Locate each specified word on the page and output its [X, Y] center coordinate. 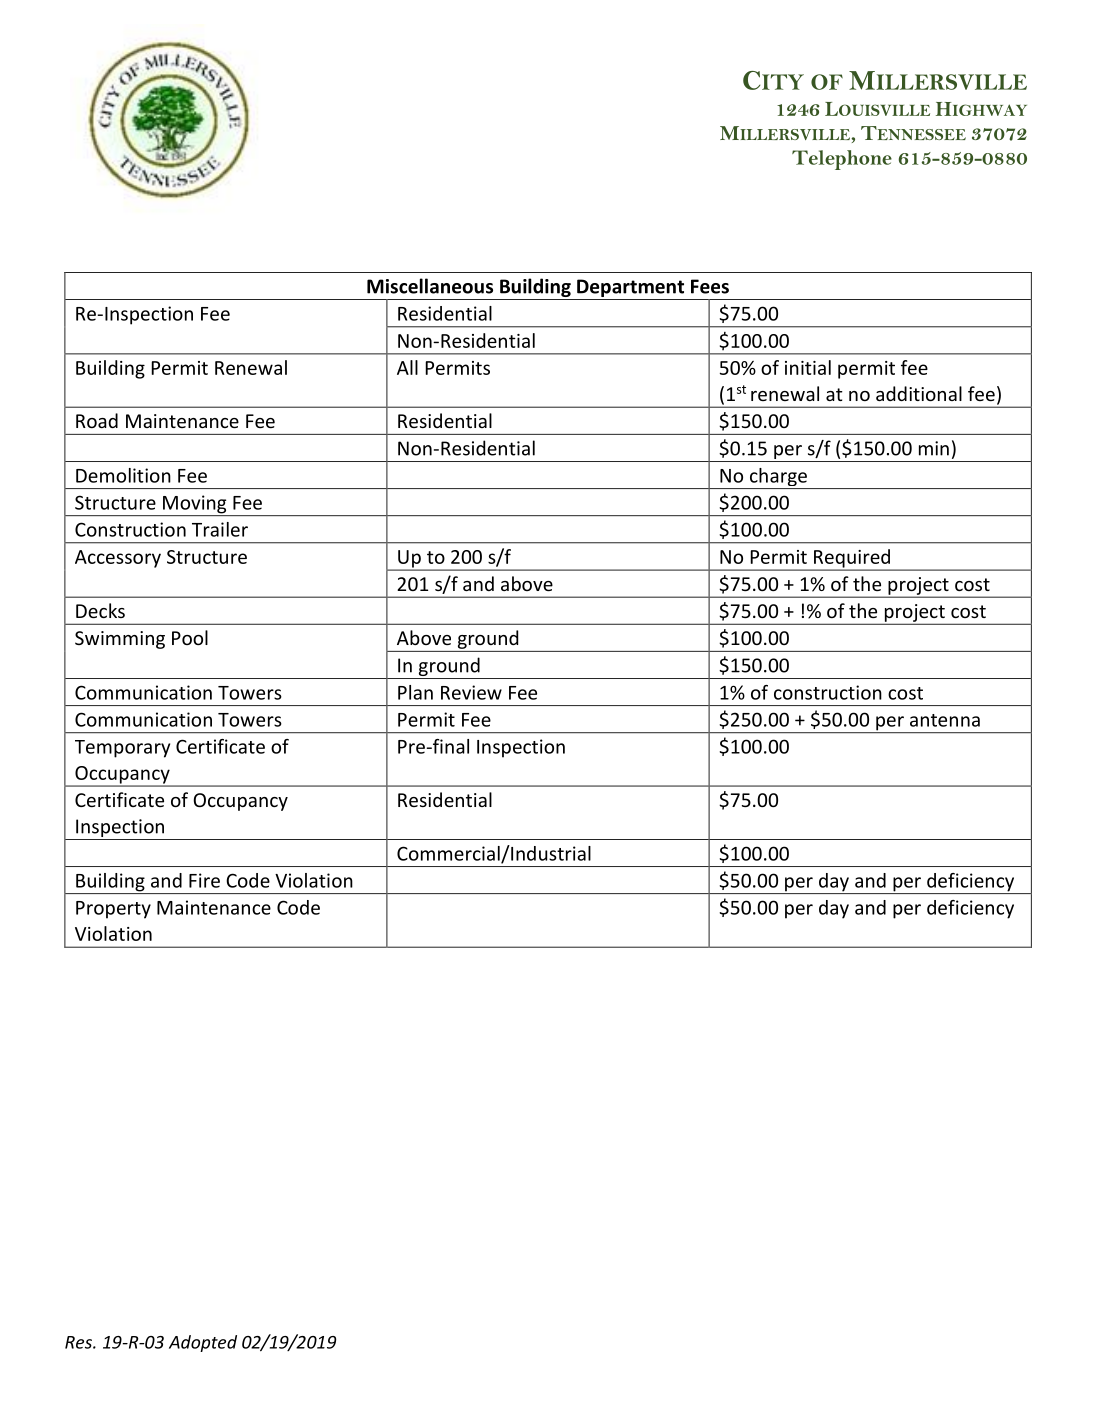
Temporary [122, 749]
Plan [415, 692]
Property [113, 910]
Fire [204, 880]
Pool [190, 637]
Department [631, 289]
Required [852, 559]
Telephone [842, 160]
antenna [945, 720]
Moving [195, 505]
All [407, 367]
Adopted [203, 1343]
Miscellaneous [430, 286]
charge [778, 478]
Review [471, 692]
